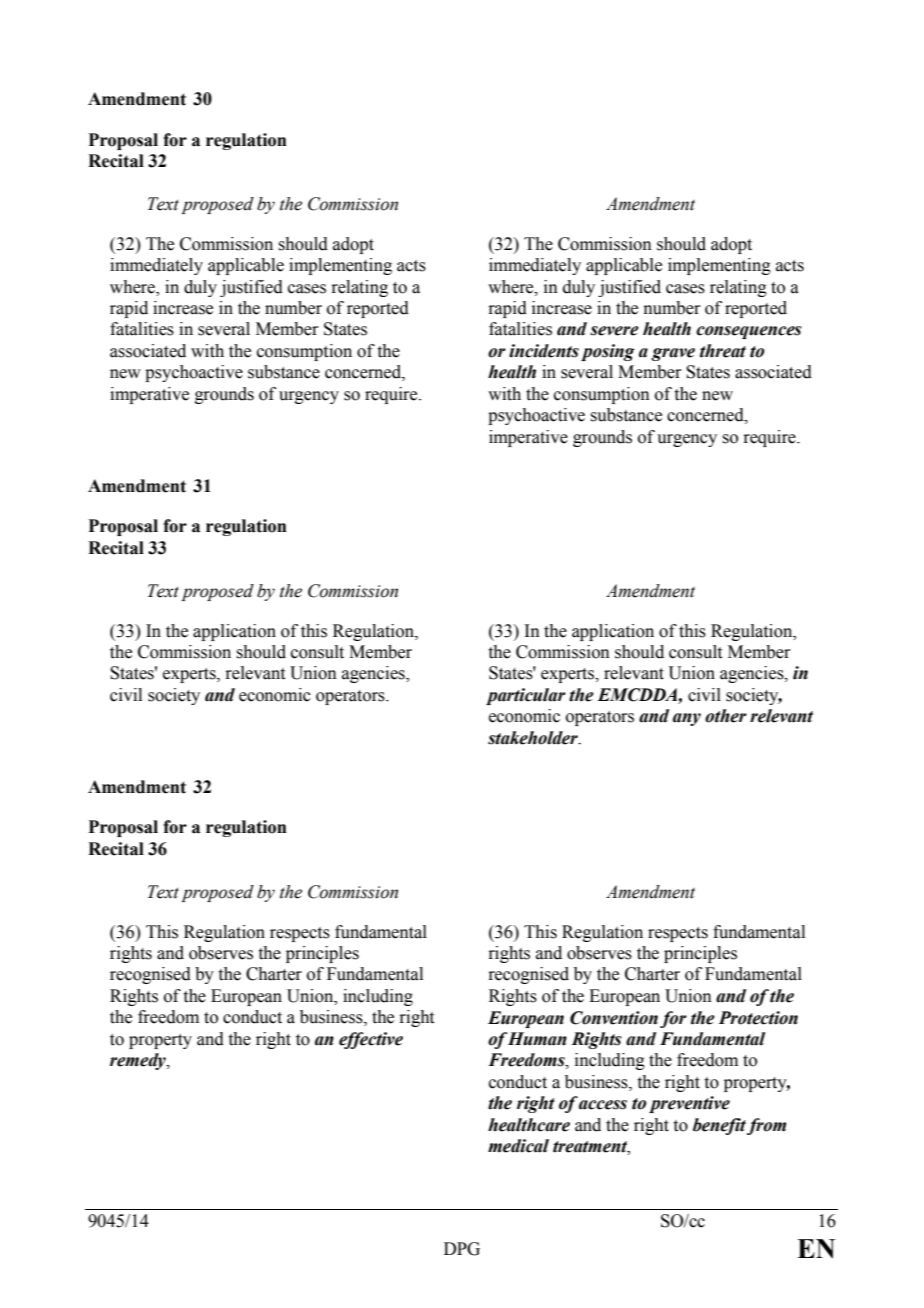  What do you see at coordinates (608, 352) in the page?
I see `posing` at bounding box center [608, 352].
